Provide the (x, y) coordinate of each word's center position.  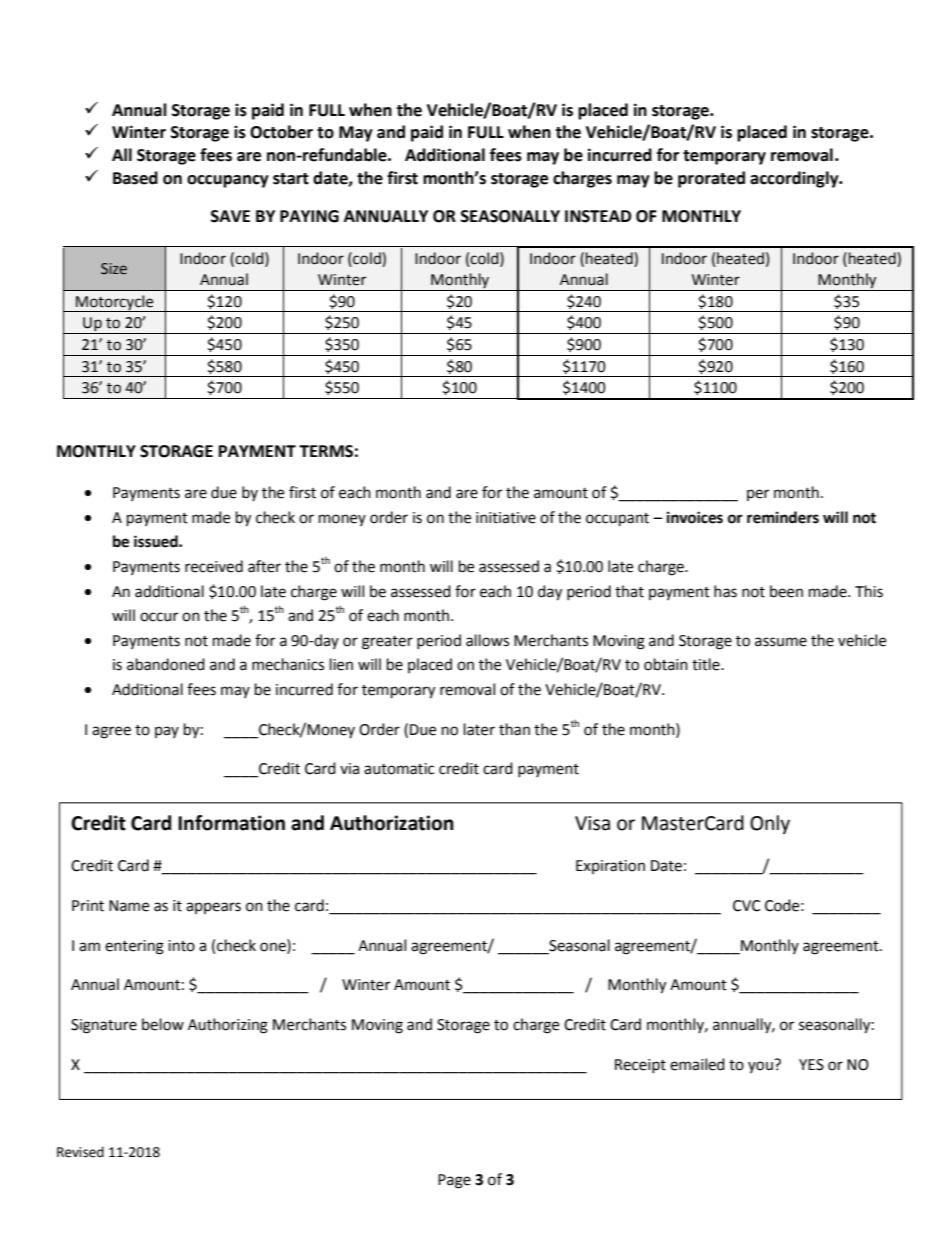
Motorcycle (115, 303)
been (786, 591)
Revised (80, 1152)
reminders (783, 517)
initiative (506, 518)
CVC (746, 906)
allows (487, 640)
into (181, 946)
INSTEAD (598, 216)
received (214, 566)
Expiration (610, 867)
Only (770, 824)
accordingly (795, 179)
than (514, 729)
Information (231, 823)
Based (135, 178)
